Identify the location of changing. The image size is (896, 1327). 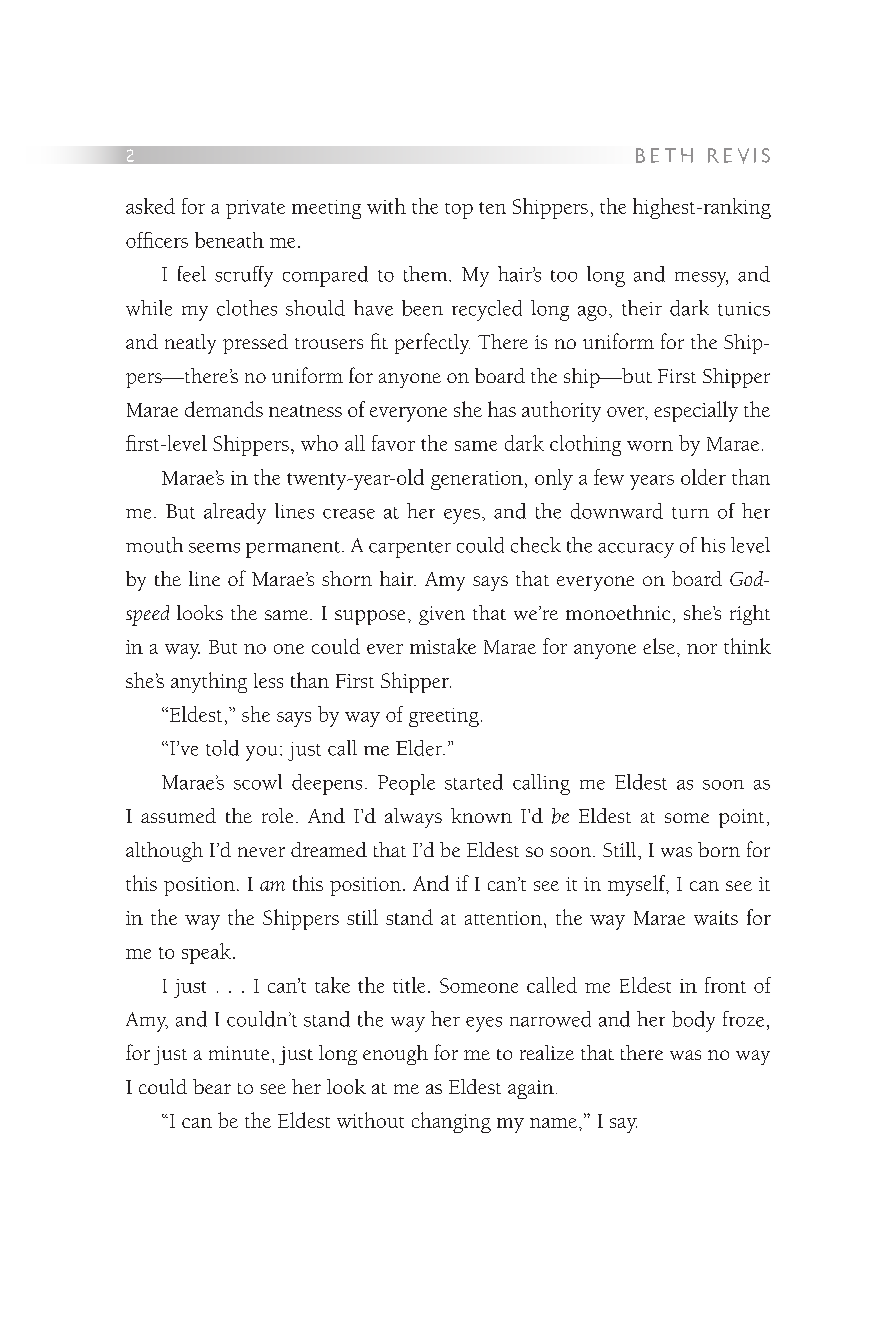
(451, 1122).
